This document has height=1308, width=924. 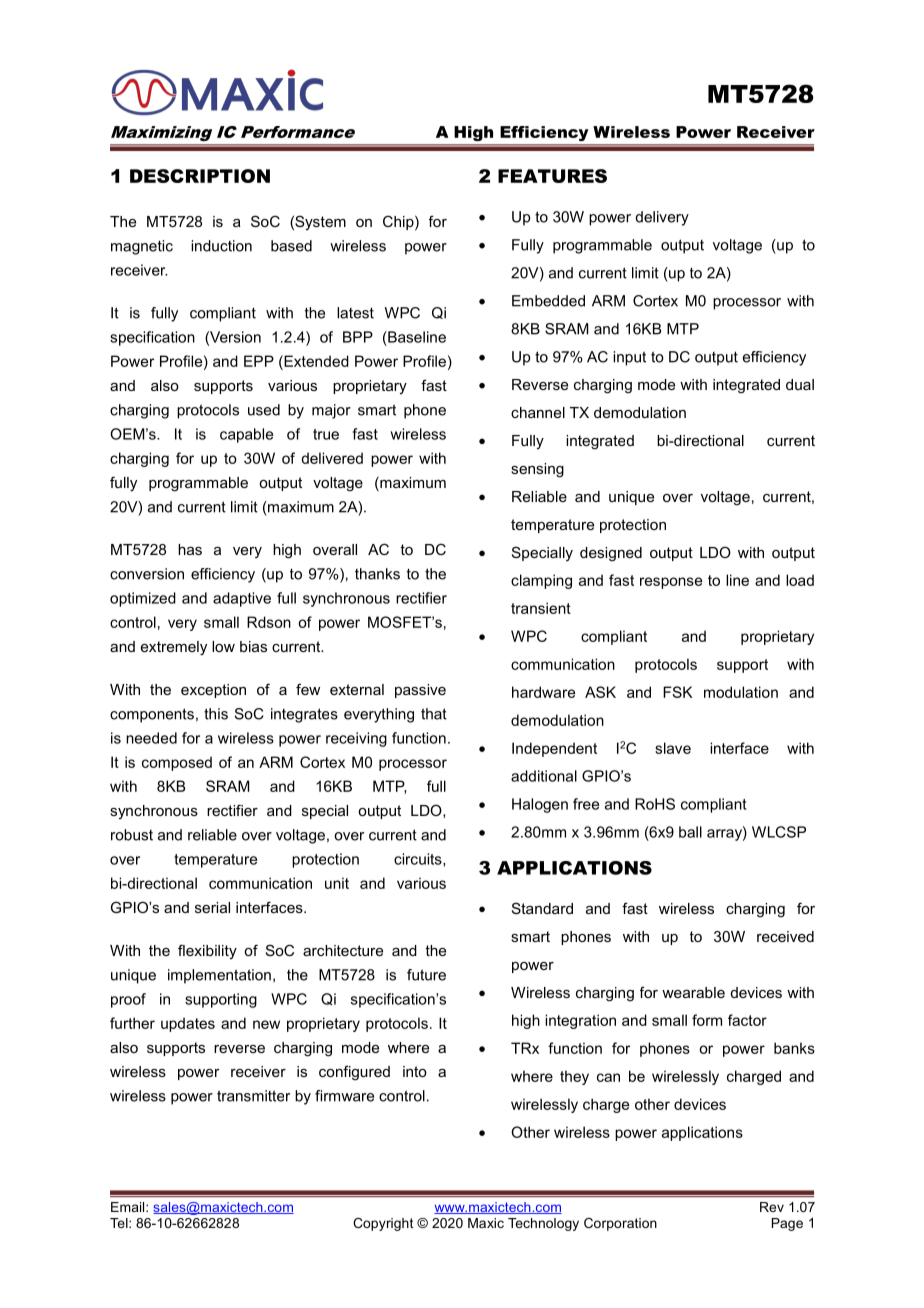 I want to click on exception, so click(x=213, y=691).
